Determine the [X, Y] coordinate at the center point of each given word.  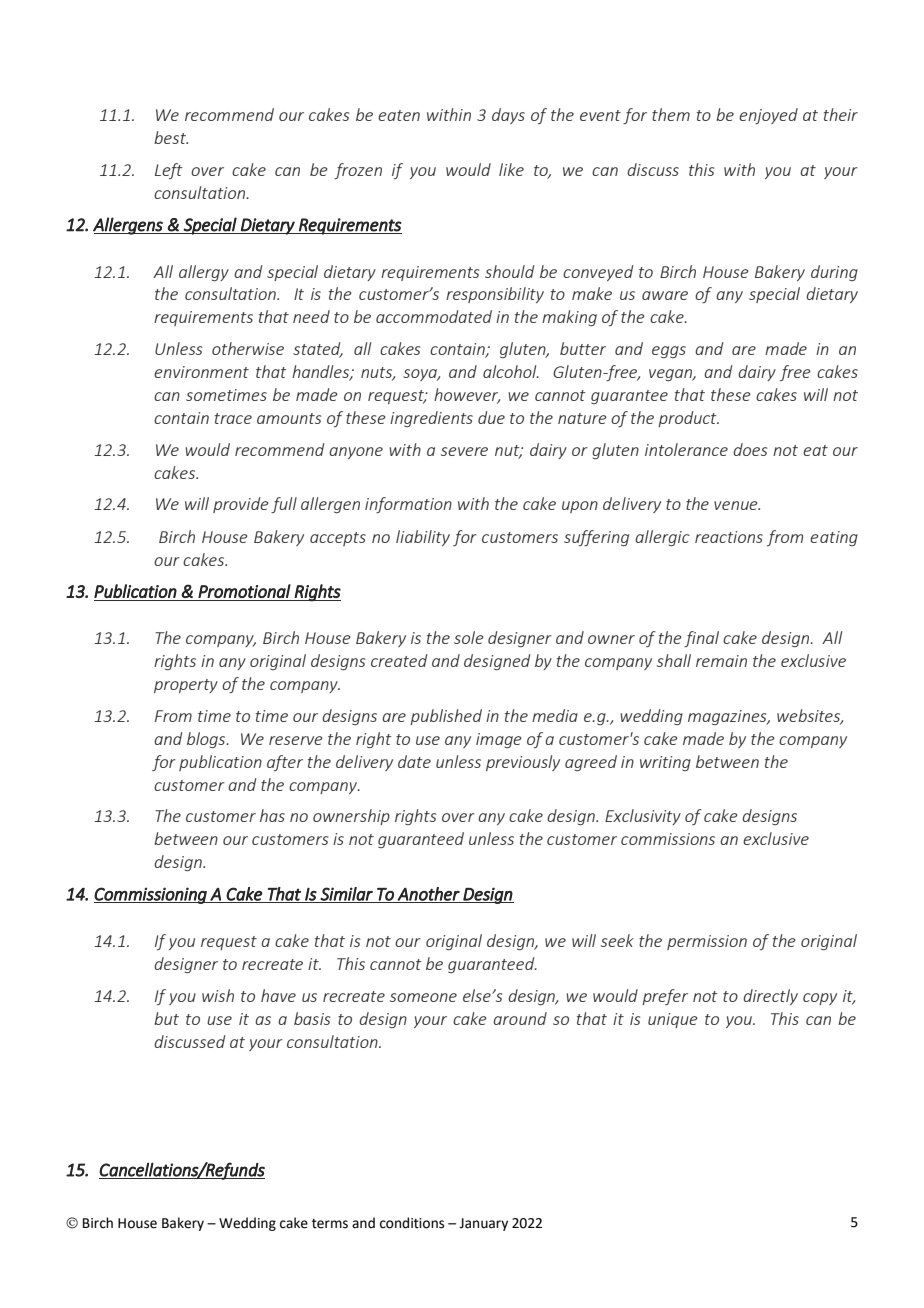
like [511, 169]
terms [330, 1224]
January [483, 1224]
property [186, 686]
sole [469, 637]
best [171, 137]
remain [721, 661]
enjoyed [768, 116]
